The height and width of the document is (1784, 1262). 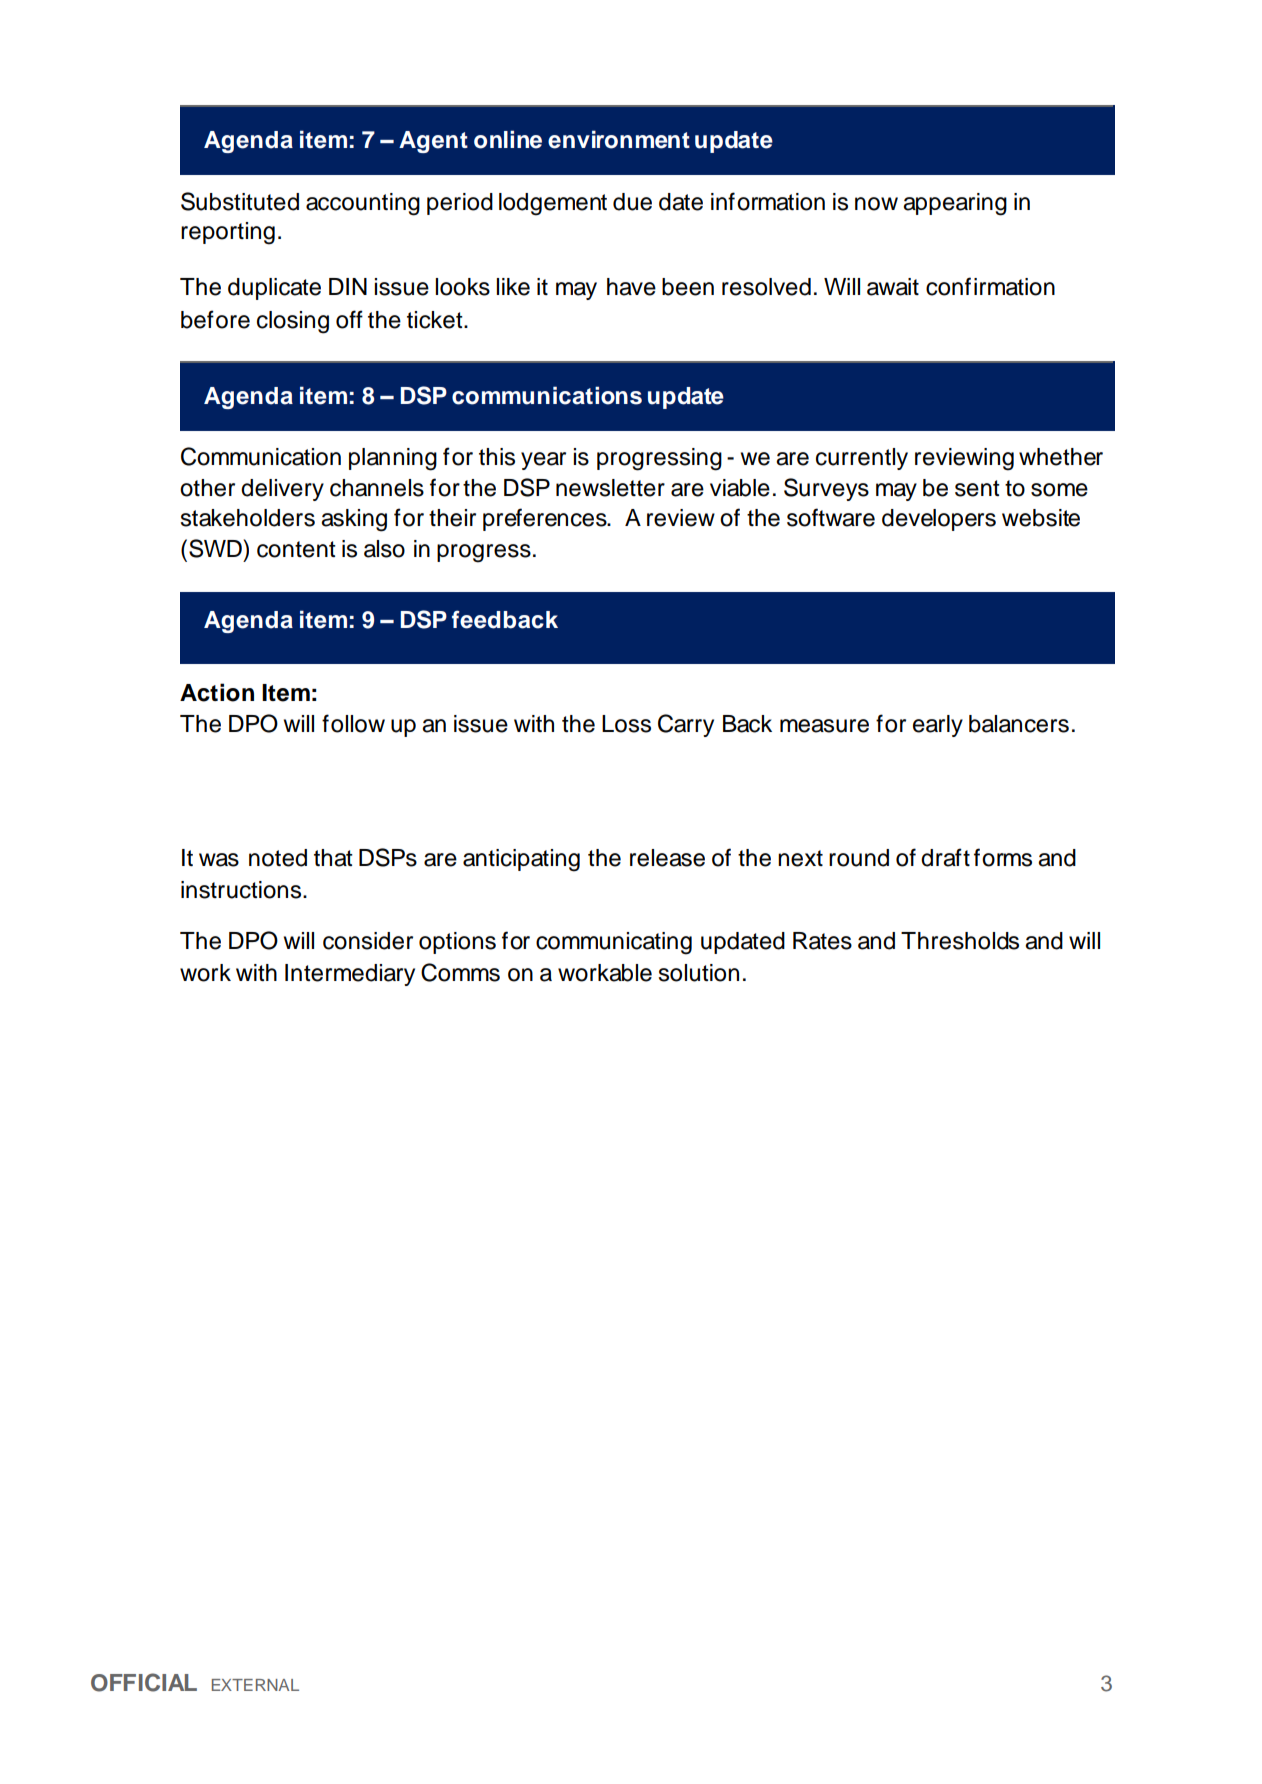 I want to click on Action, so click(x=217, y=692).
